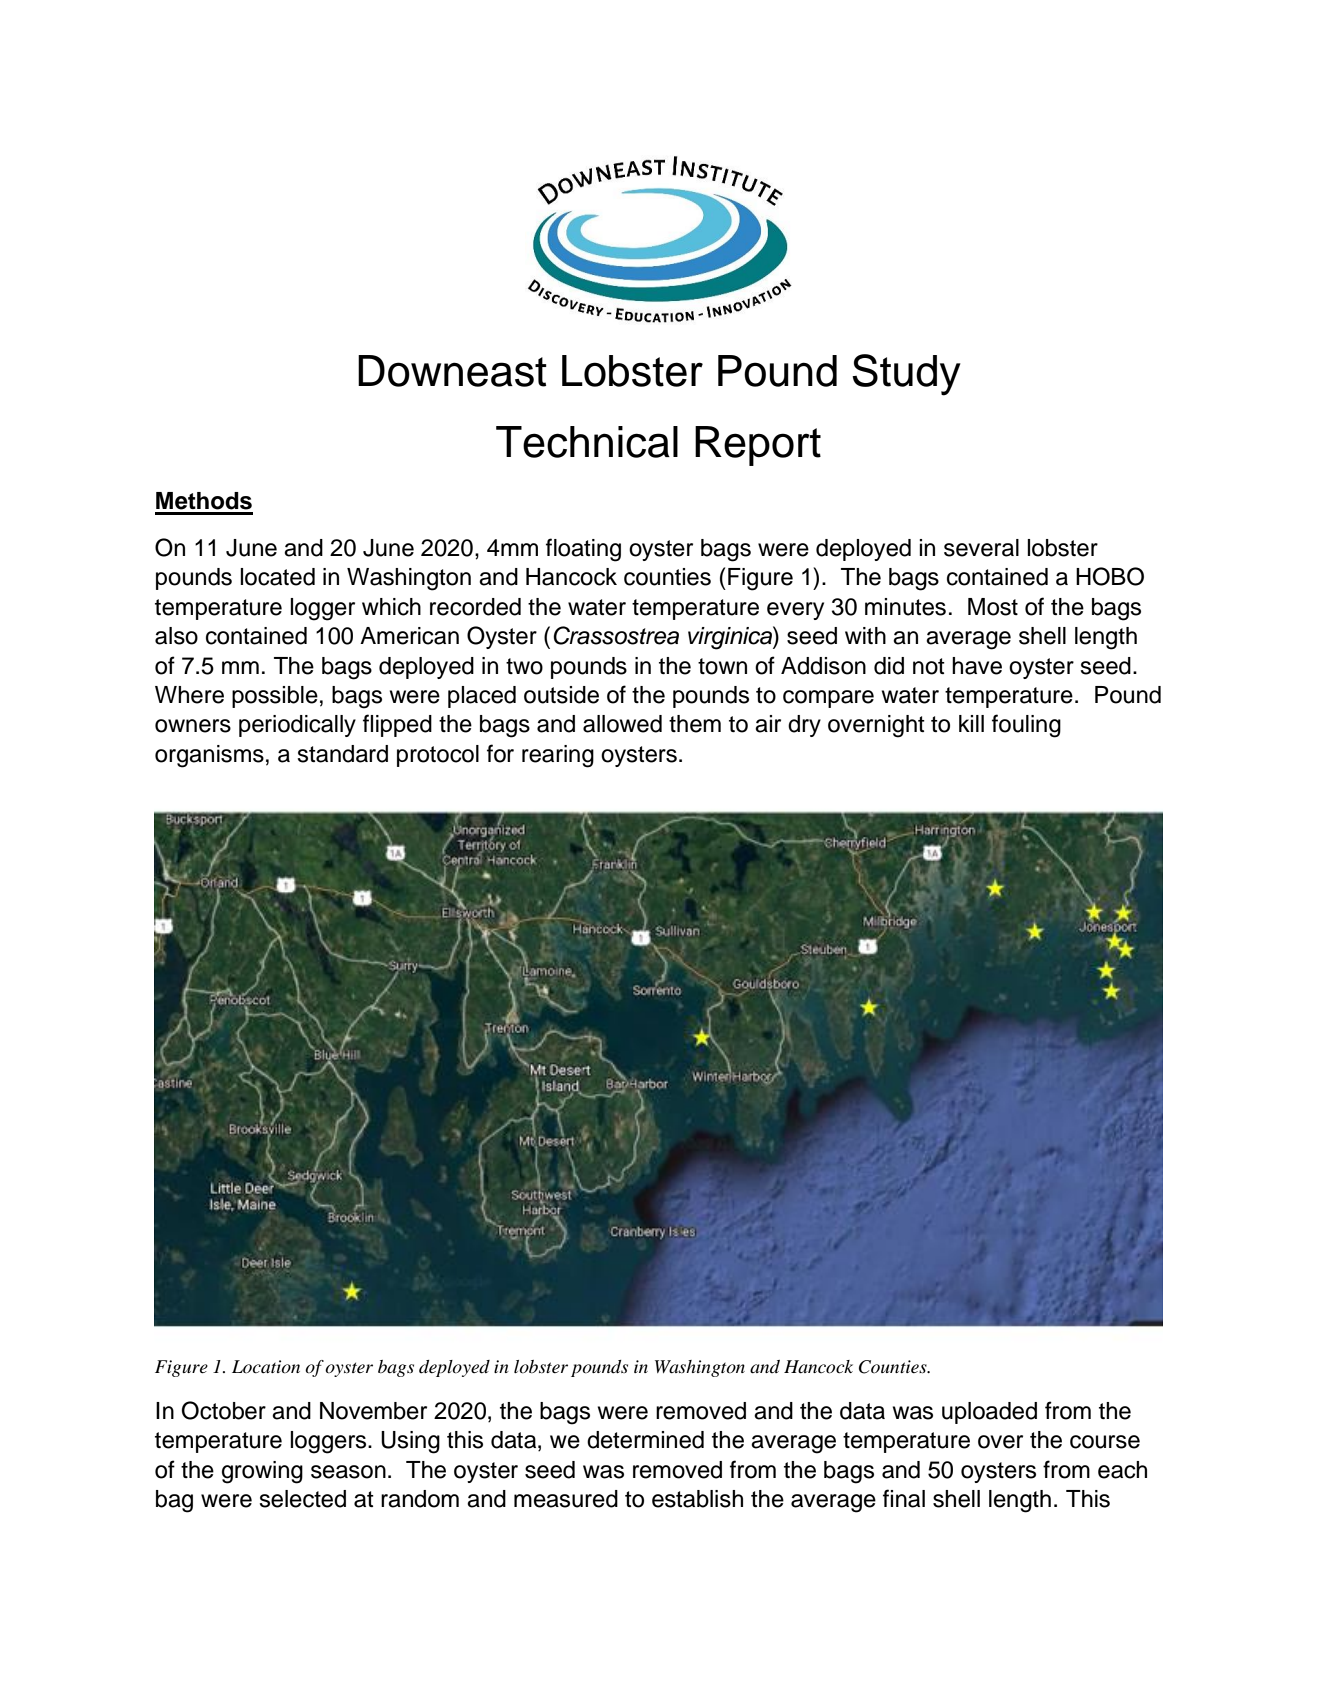 The width and height of the document is (1317, 1705). Describe the element at coordinates (277, 577) in the document. I see `located` at that location.
